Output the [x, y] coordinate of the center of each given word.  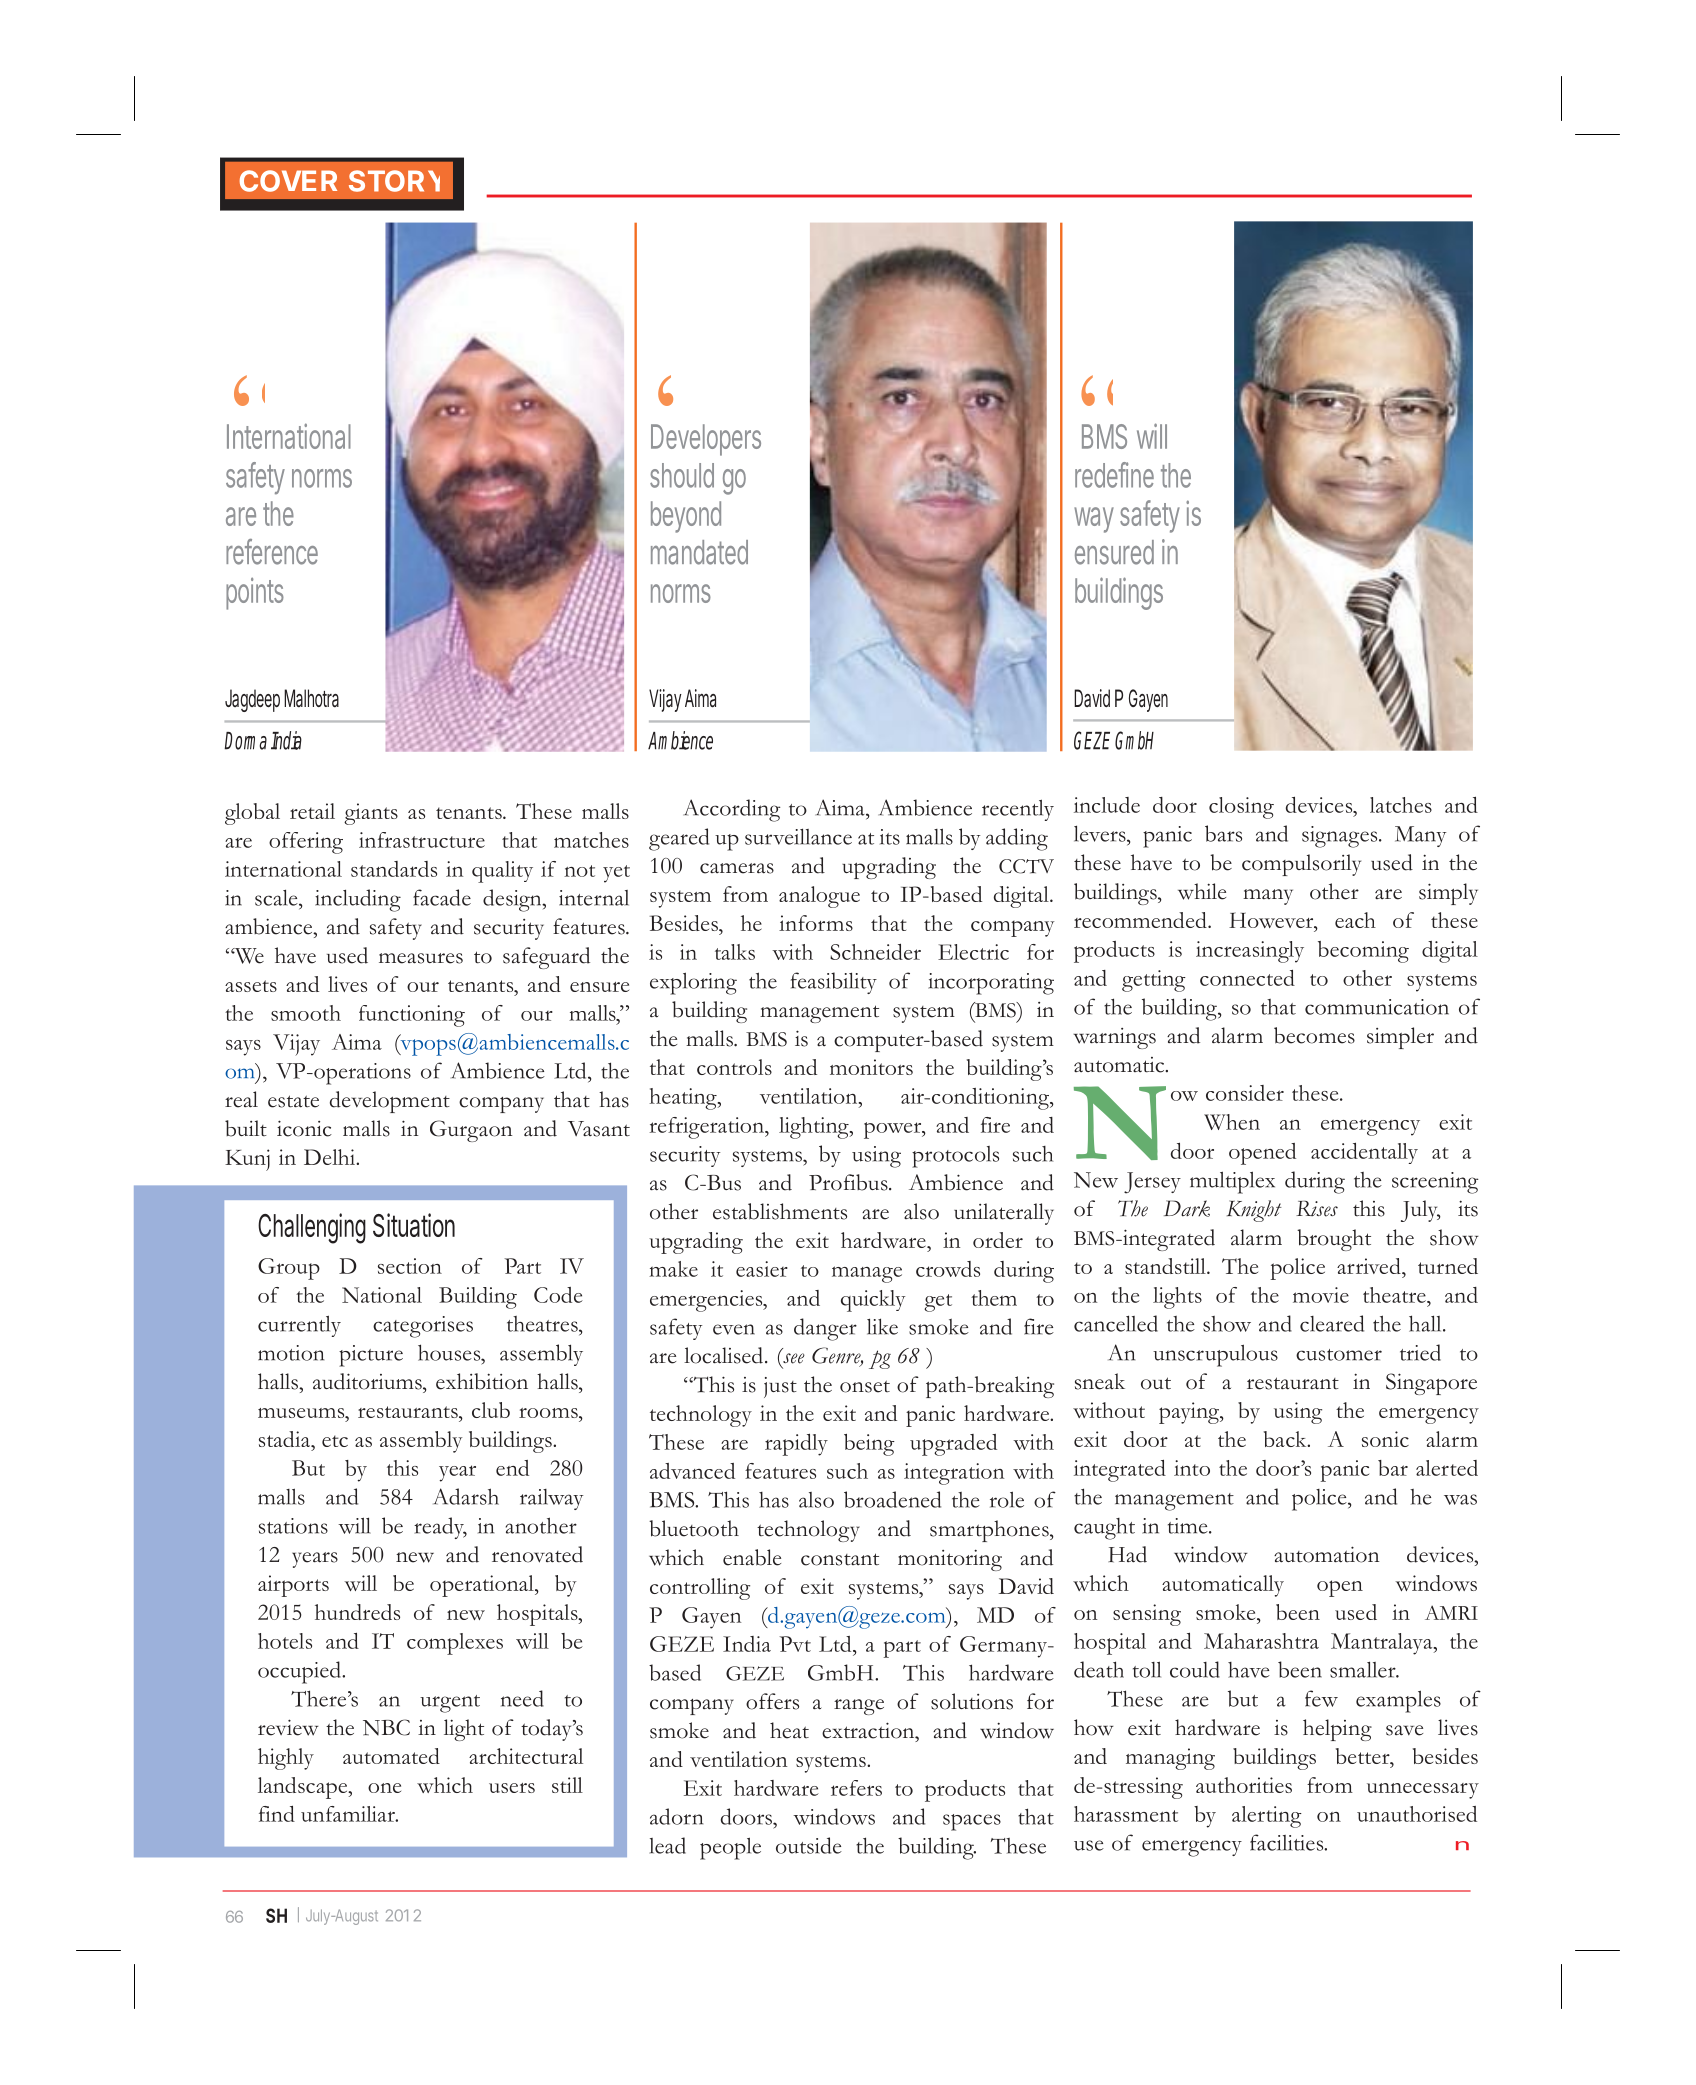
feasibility [834, 983]
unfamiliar [349, 1814]
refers [856, 1788]
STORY [394, 181]
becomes [1314, 1035]
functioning [412, 1016]
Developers [706, 440]
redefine [1114, 475]
